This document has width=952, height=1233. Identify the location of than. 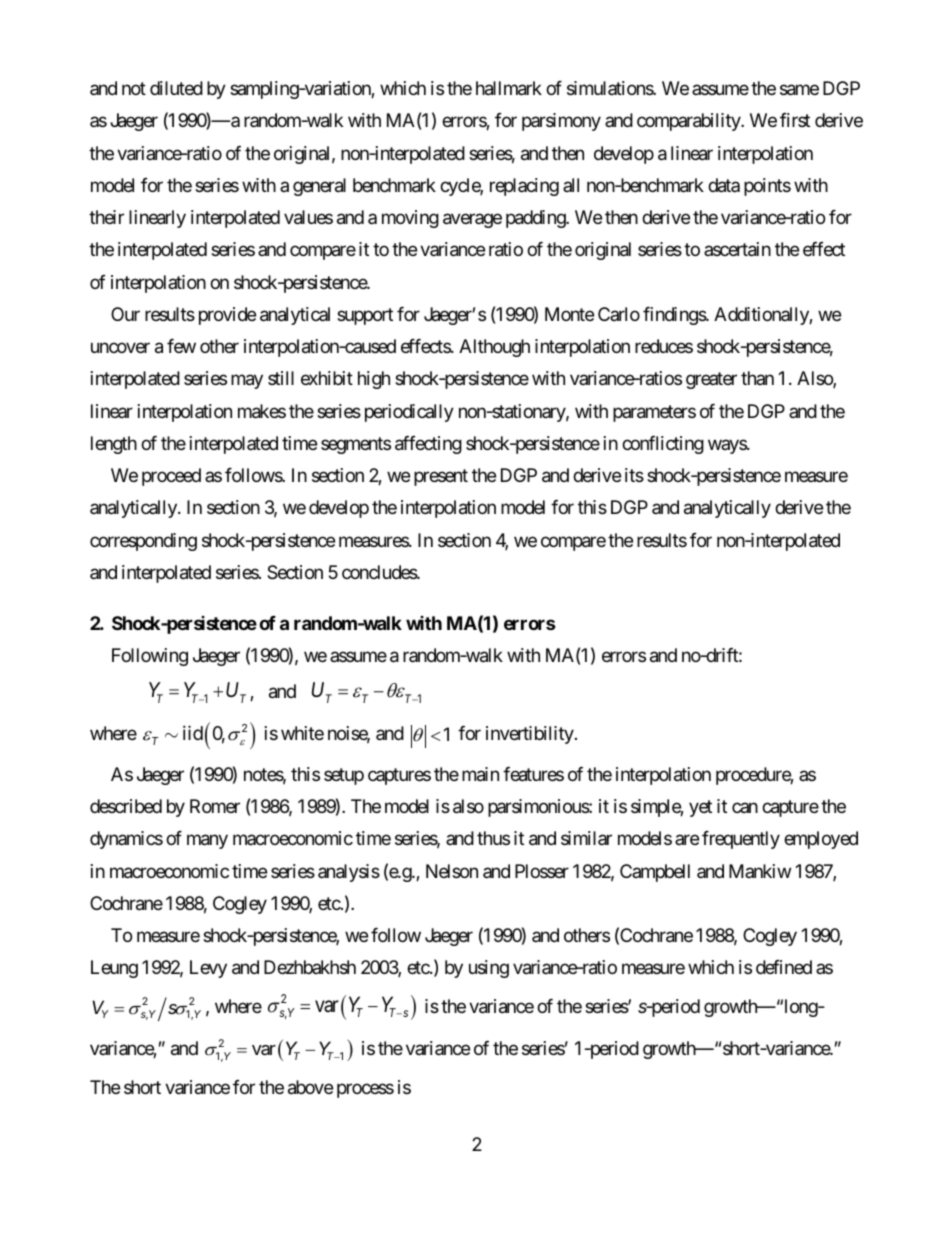
(757, 378).
